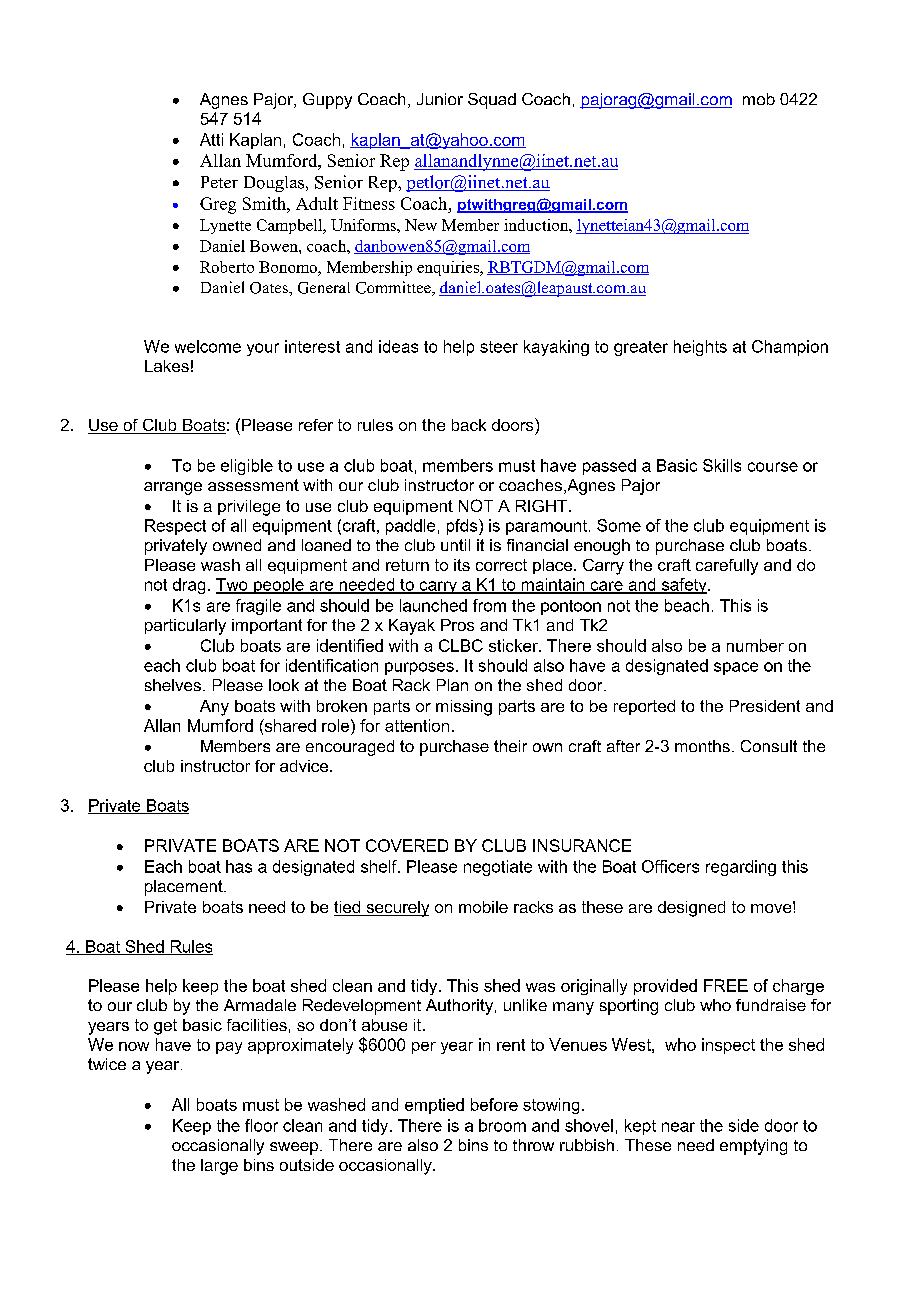  What do you see at coordinates (483, 907) in the document?
I see `mobile` at bounding box center [483, 907].
